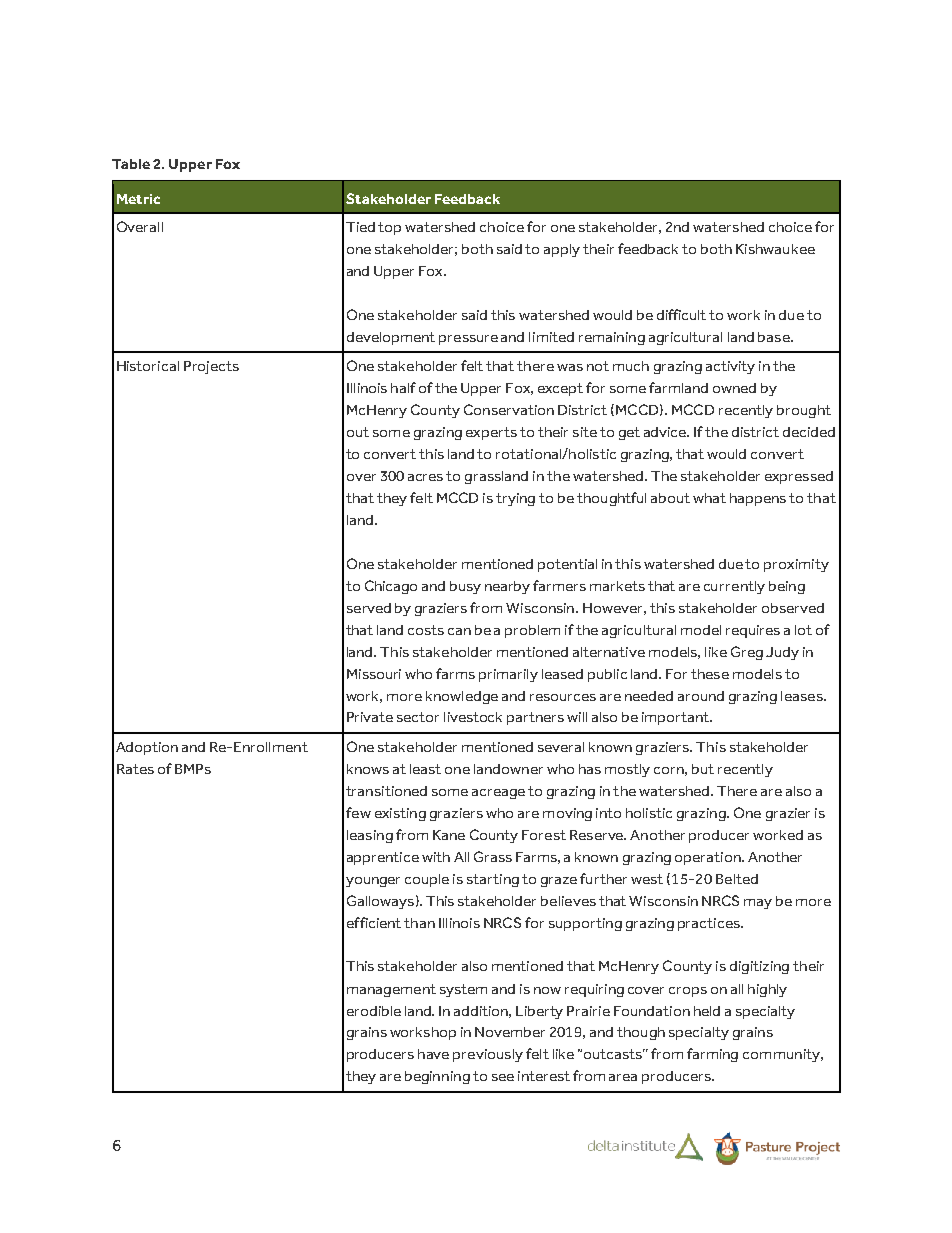 The image size is (952, 1233). What do you see at coordinates (389, 228) in the screenshot?
I see `top` at bounding box center [389, 228].
